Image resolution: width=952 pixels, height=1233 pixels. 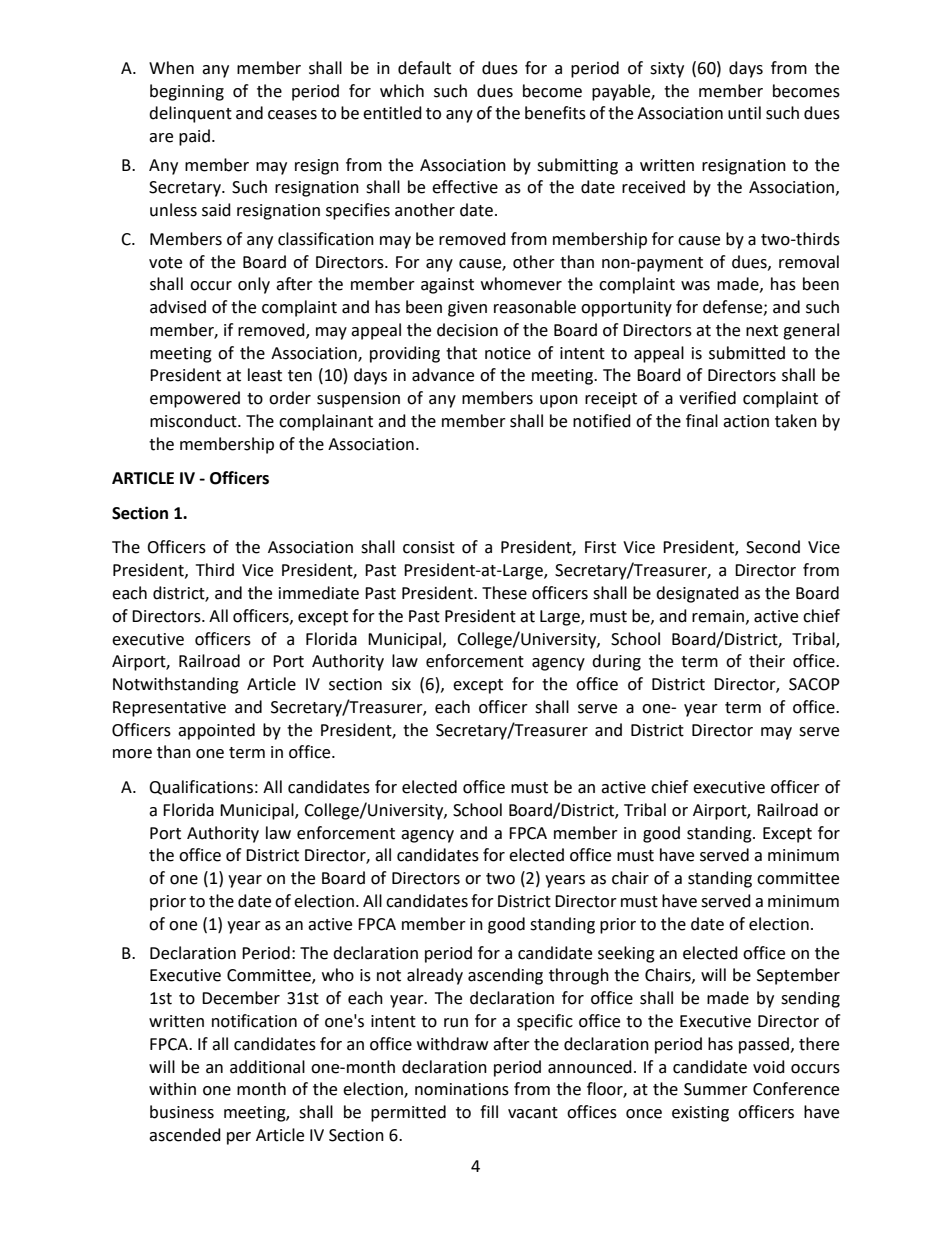 I want to click on Qualifications, so click(x=201, y=787).
